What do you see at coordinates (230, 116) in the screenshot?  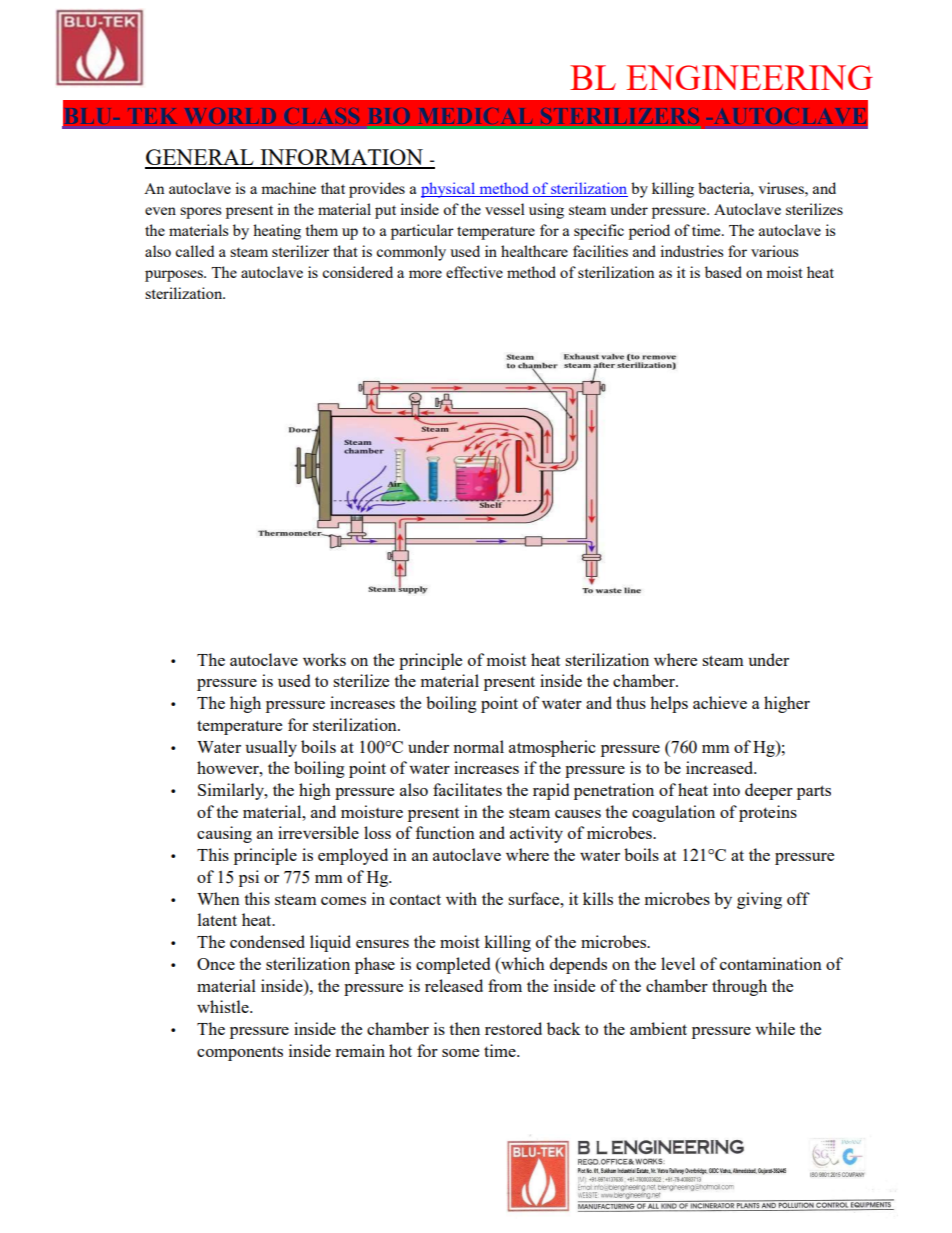 I see `WORLD` at bounding box center [230, 116].
